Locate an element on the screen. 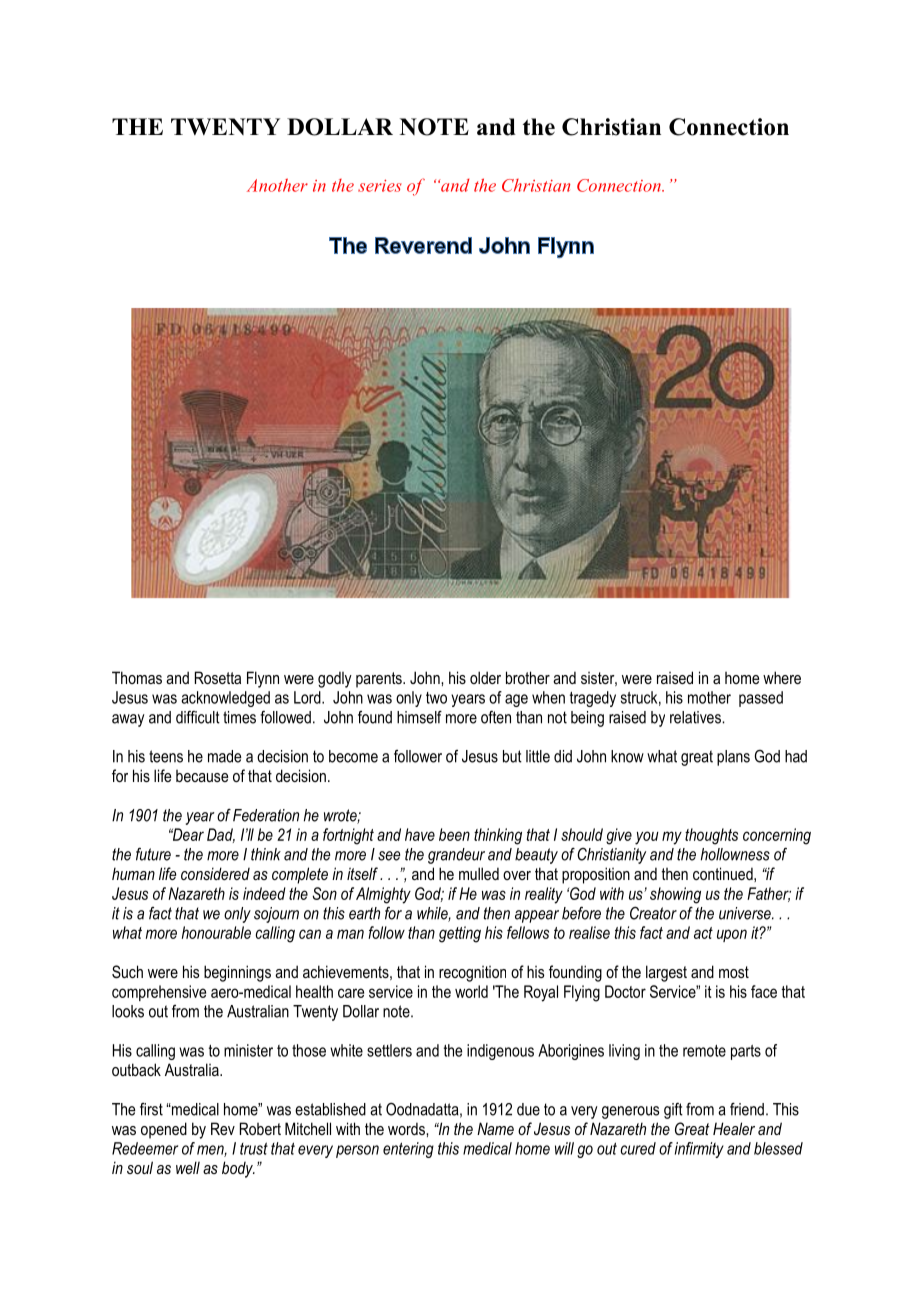  considered is located at coordinates (215, 873).
